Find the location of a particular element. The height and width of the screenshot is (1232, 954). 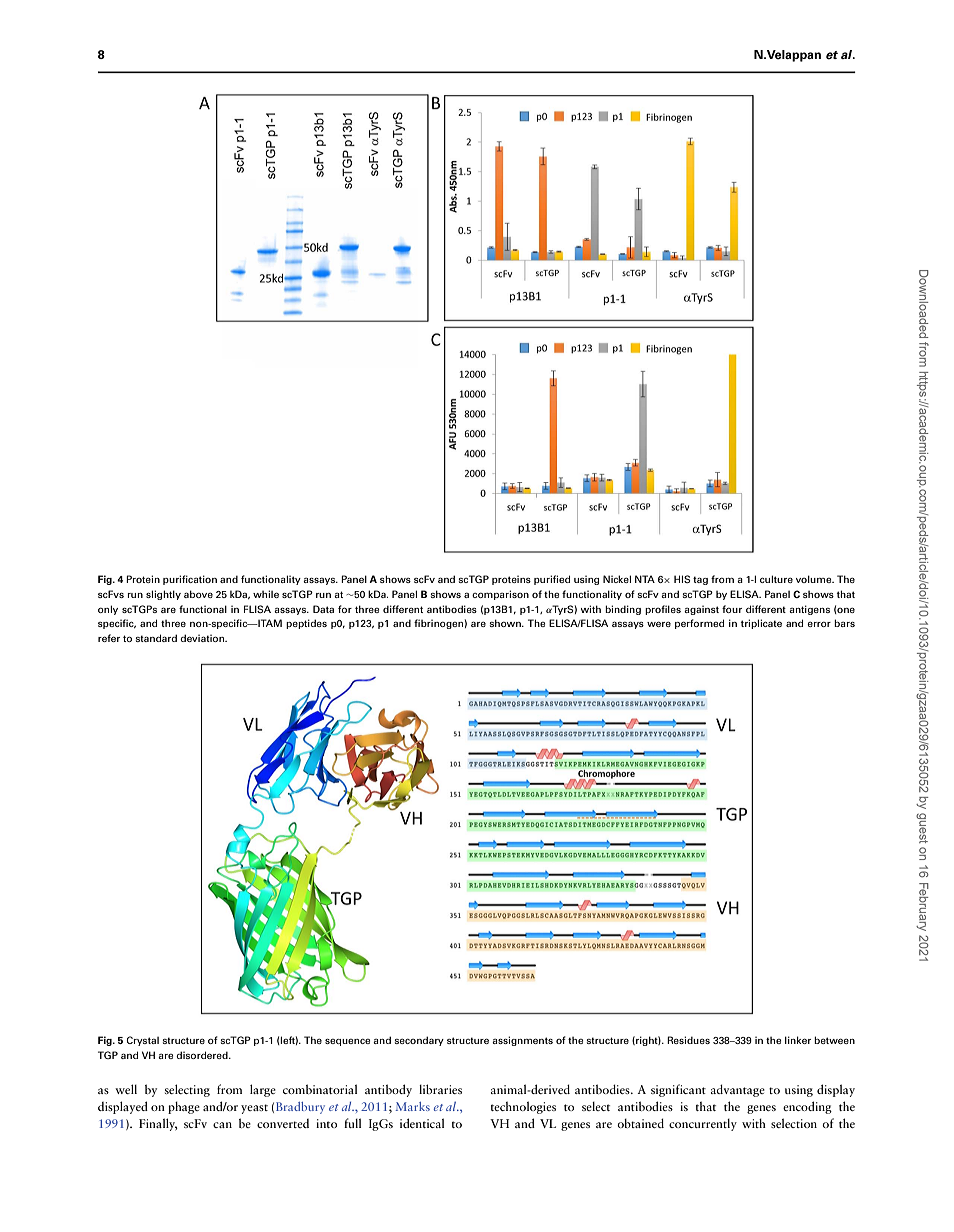

phage is located at coordinates (184, 1107).
